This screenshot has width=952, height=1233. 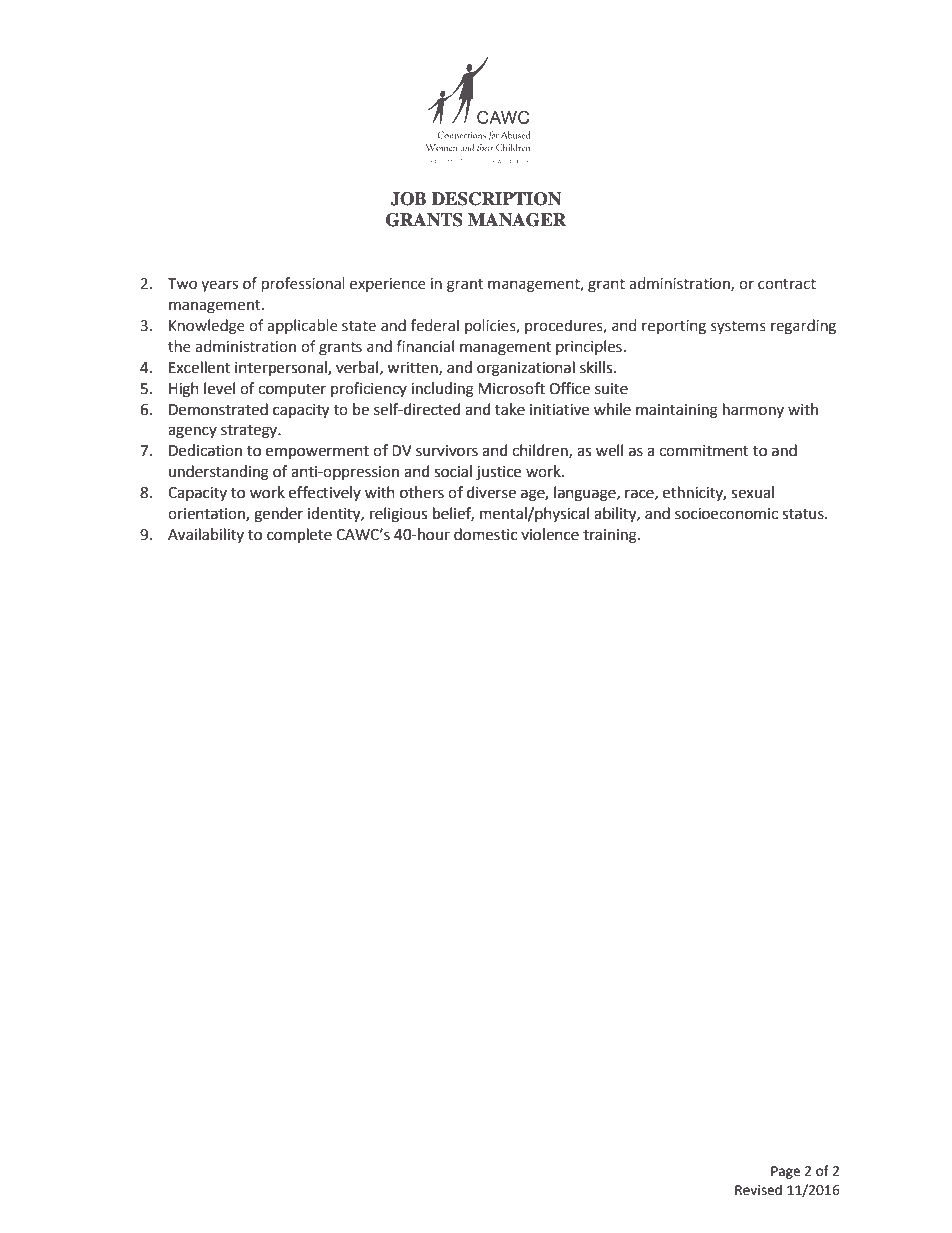 What do you see at coordinates (787, 284) in the screenshot?
I see `contract` at bounding box center [787, 284].
